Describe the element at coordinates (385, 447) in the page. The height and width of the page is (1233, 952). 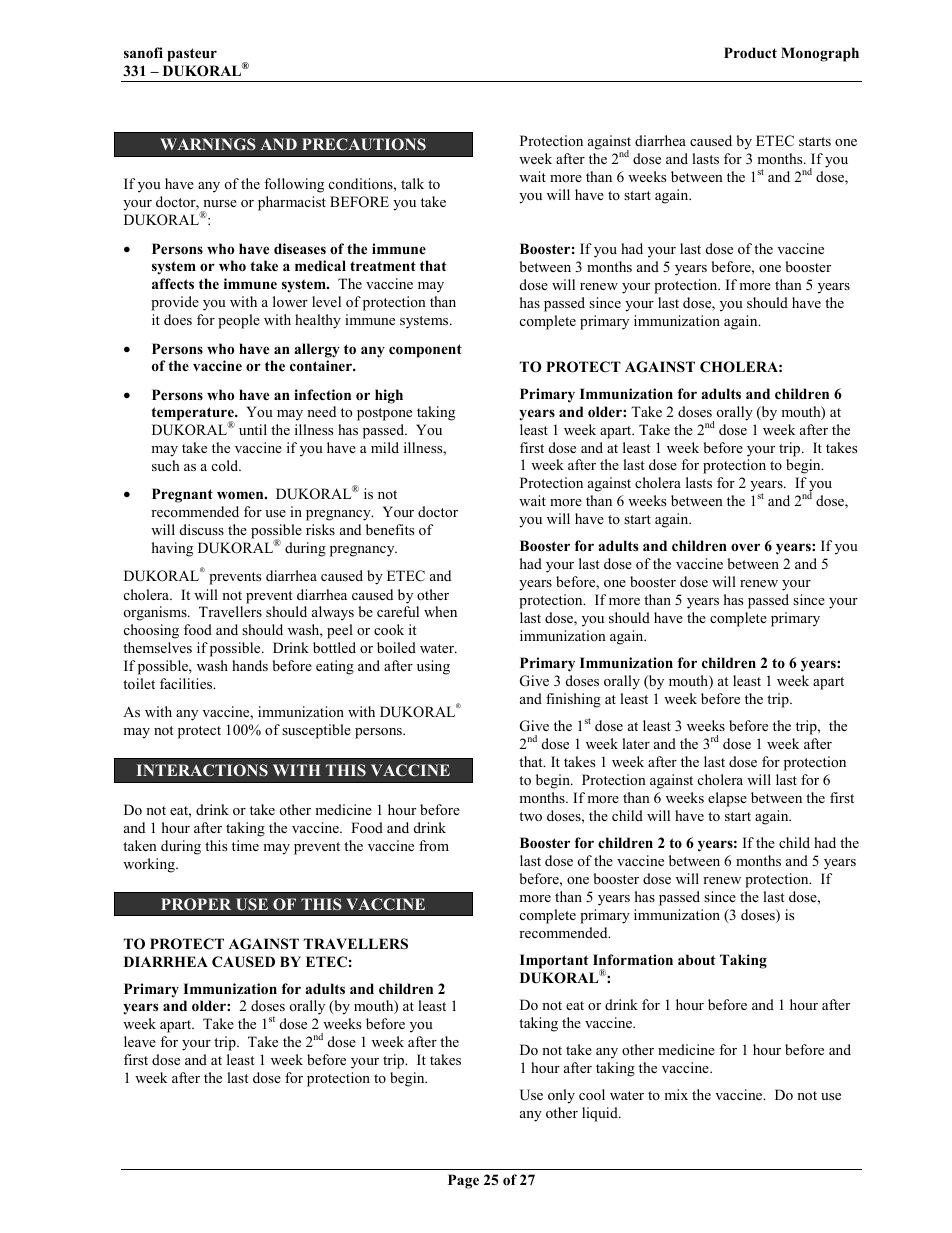
I see `mild` at that location.
